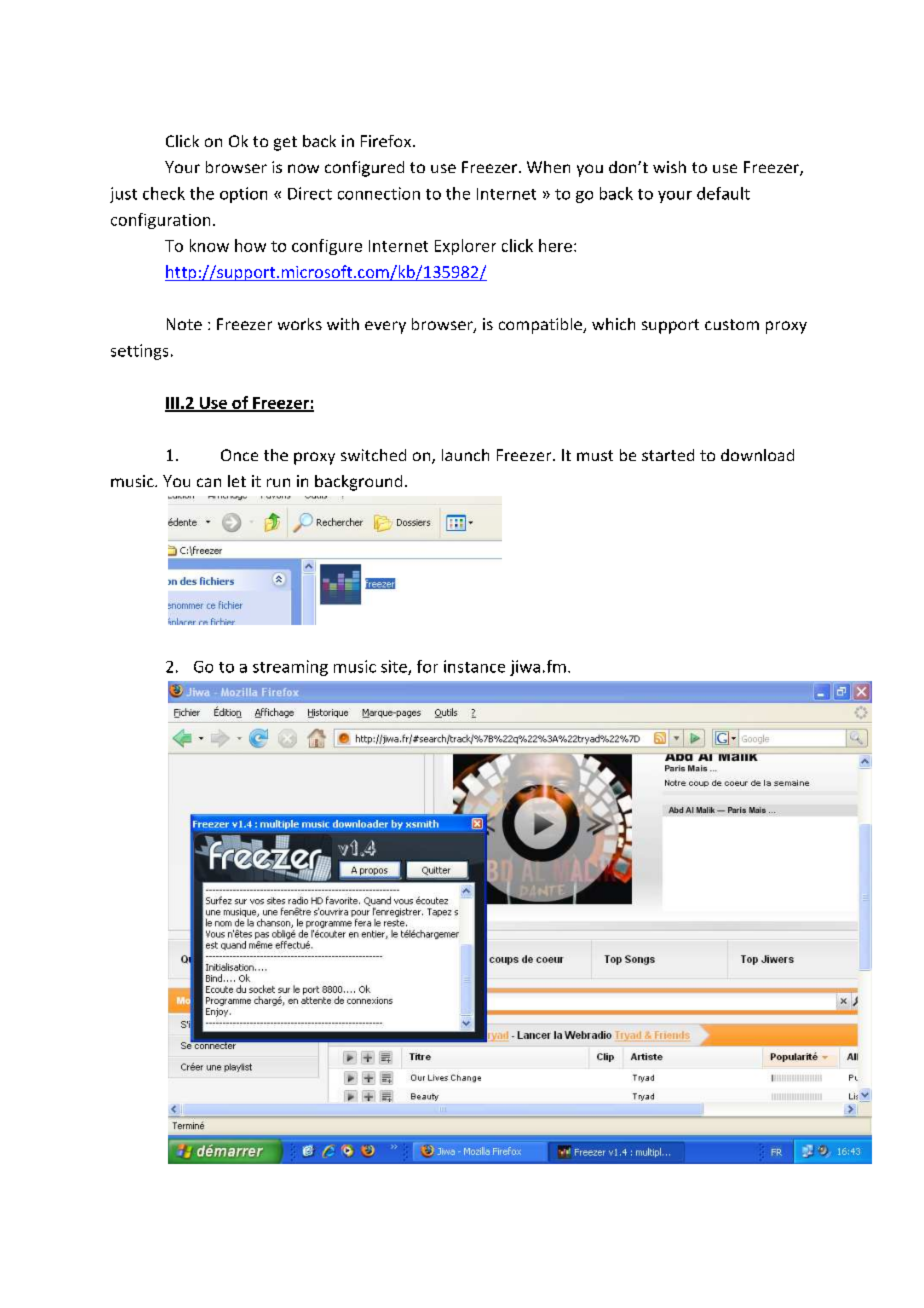 This image has height=1308, width=924. Describe the element at coordinates (669, 167) in the image. I see `wish` at that location.
